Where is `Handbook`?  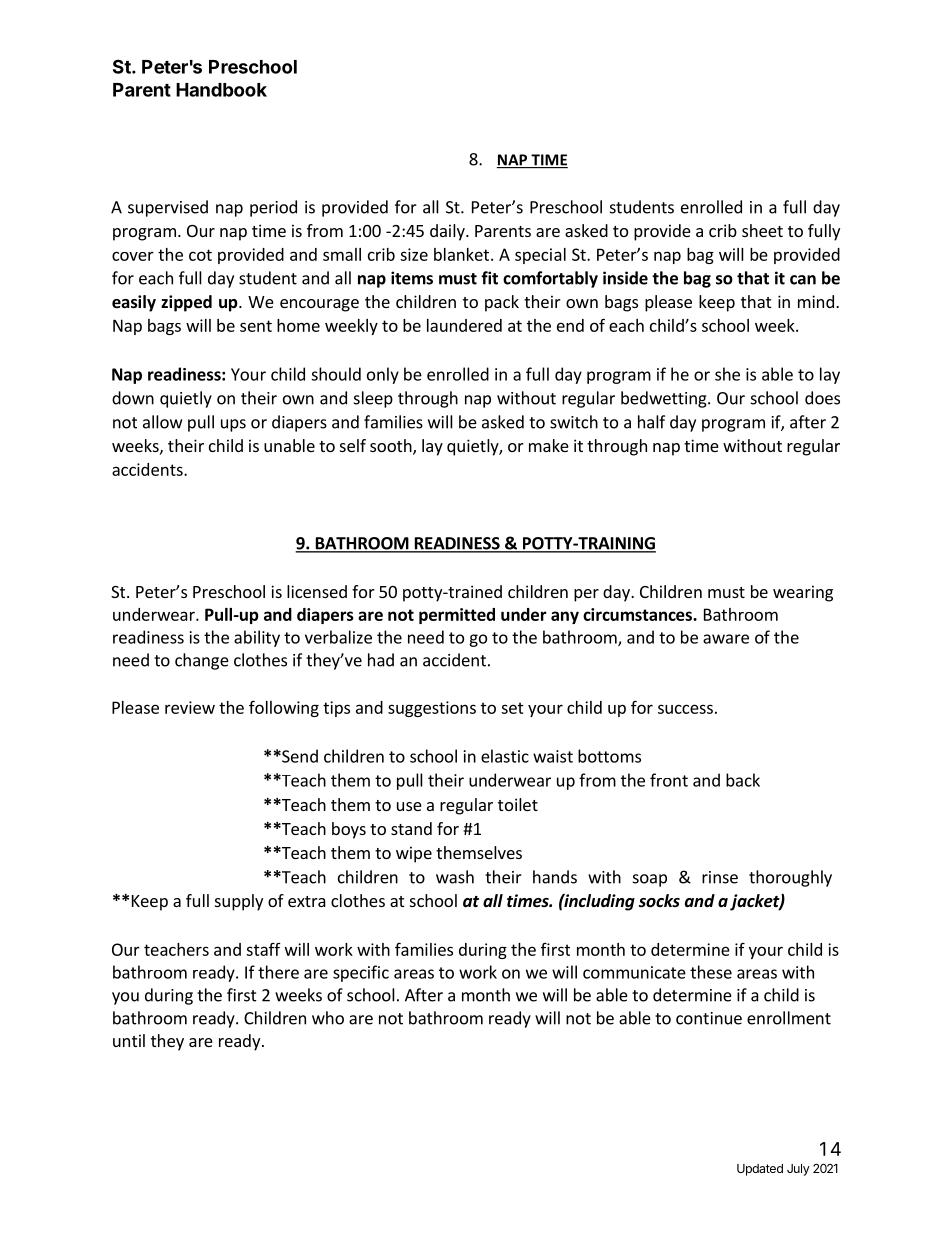
Handbook is located at coordinates (221, 90).
